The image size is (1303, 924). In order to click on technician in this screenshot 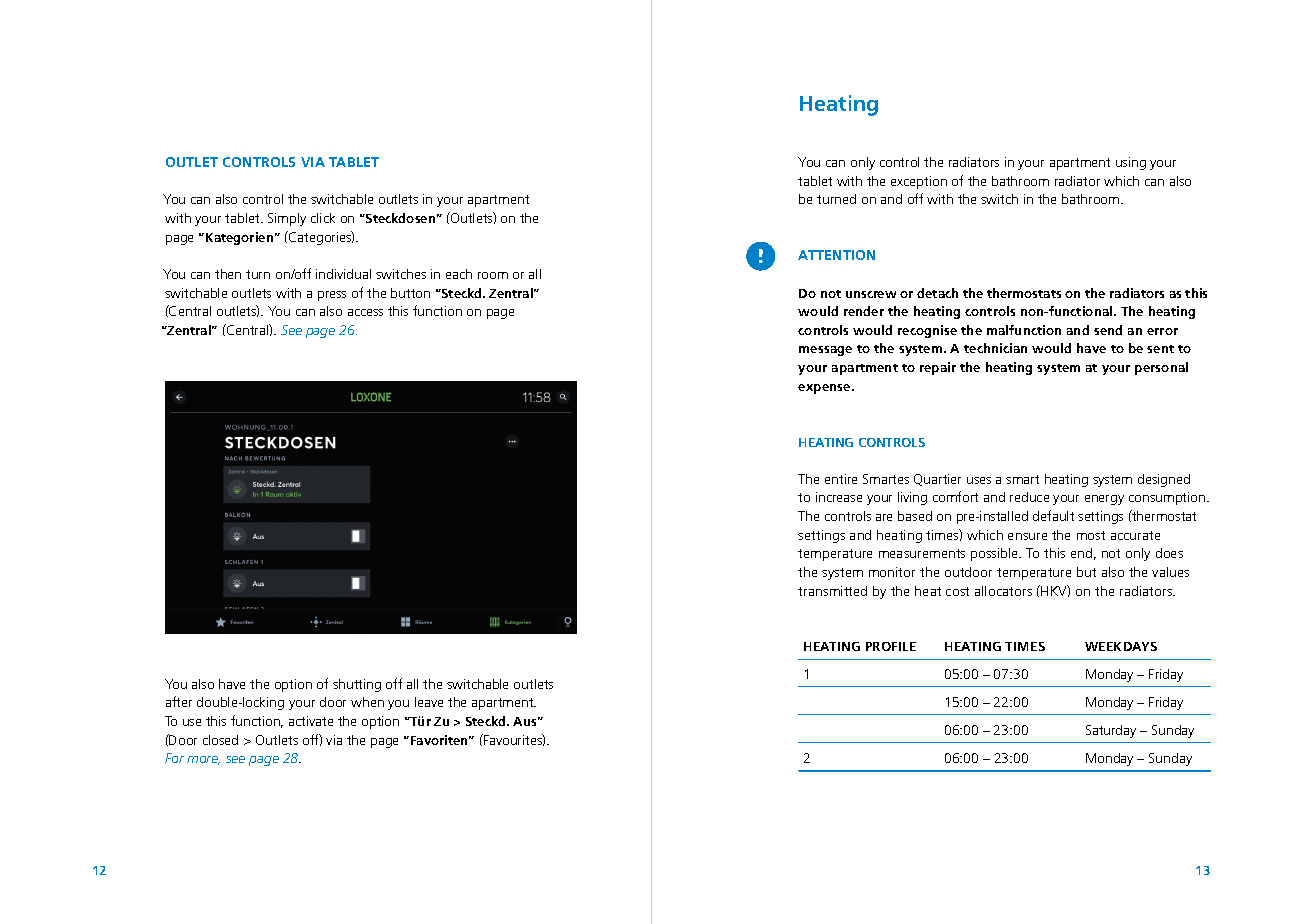, I will do `click(995, 348)`.
